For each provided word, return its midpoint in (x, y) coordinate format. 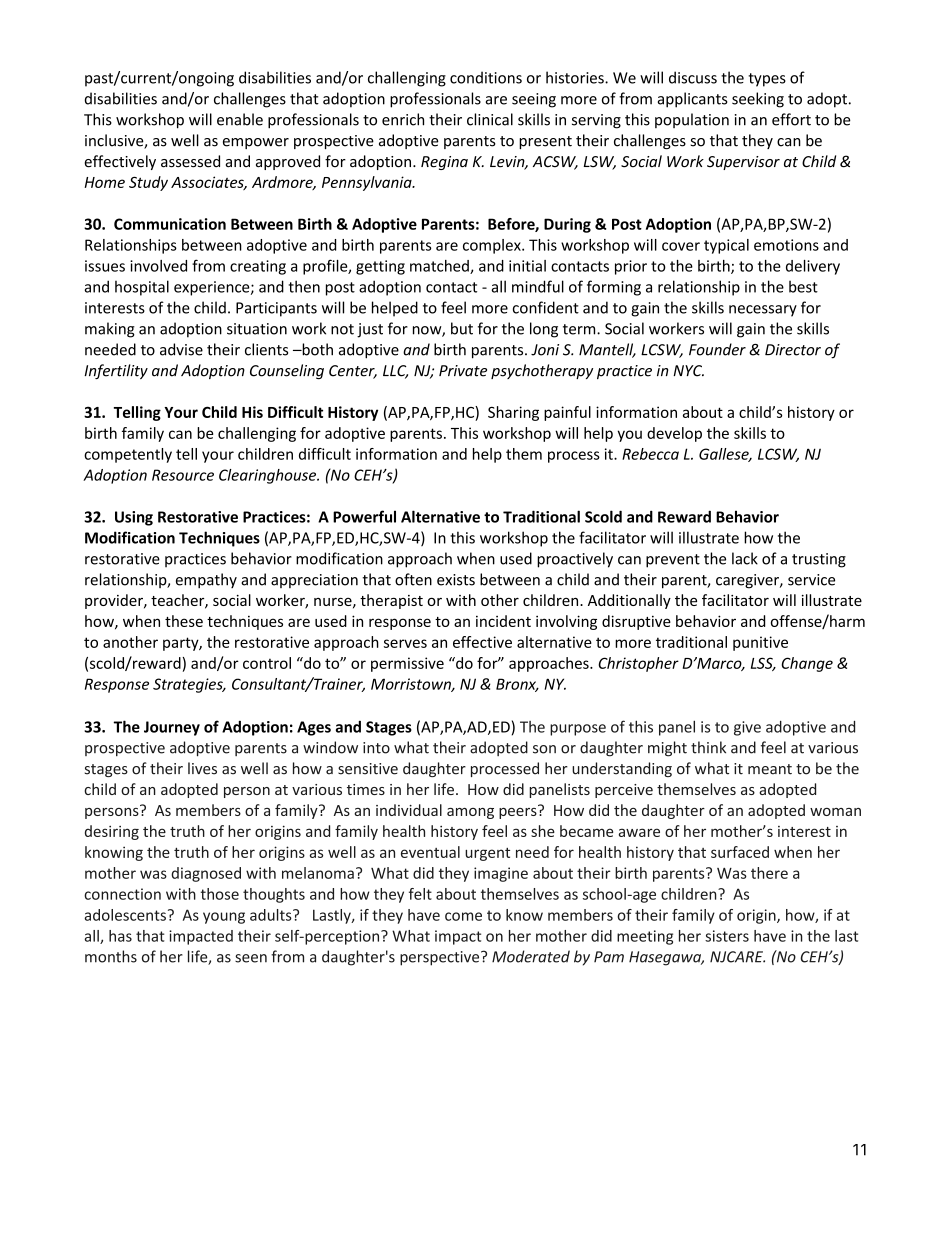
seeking (758, 100)
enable (240, 119)
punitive (760, 643)
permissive (407, 664)
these (184, 621)
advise (181, 349)
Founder (717, 349)
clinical (490, 119)
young (224, 918)
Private (463, 371)
